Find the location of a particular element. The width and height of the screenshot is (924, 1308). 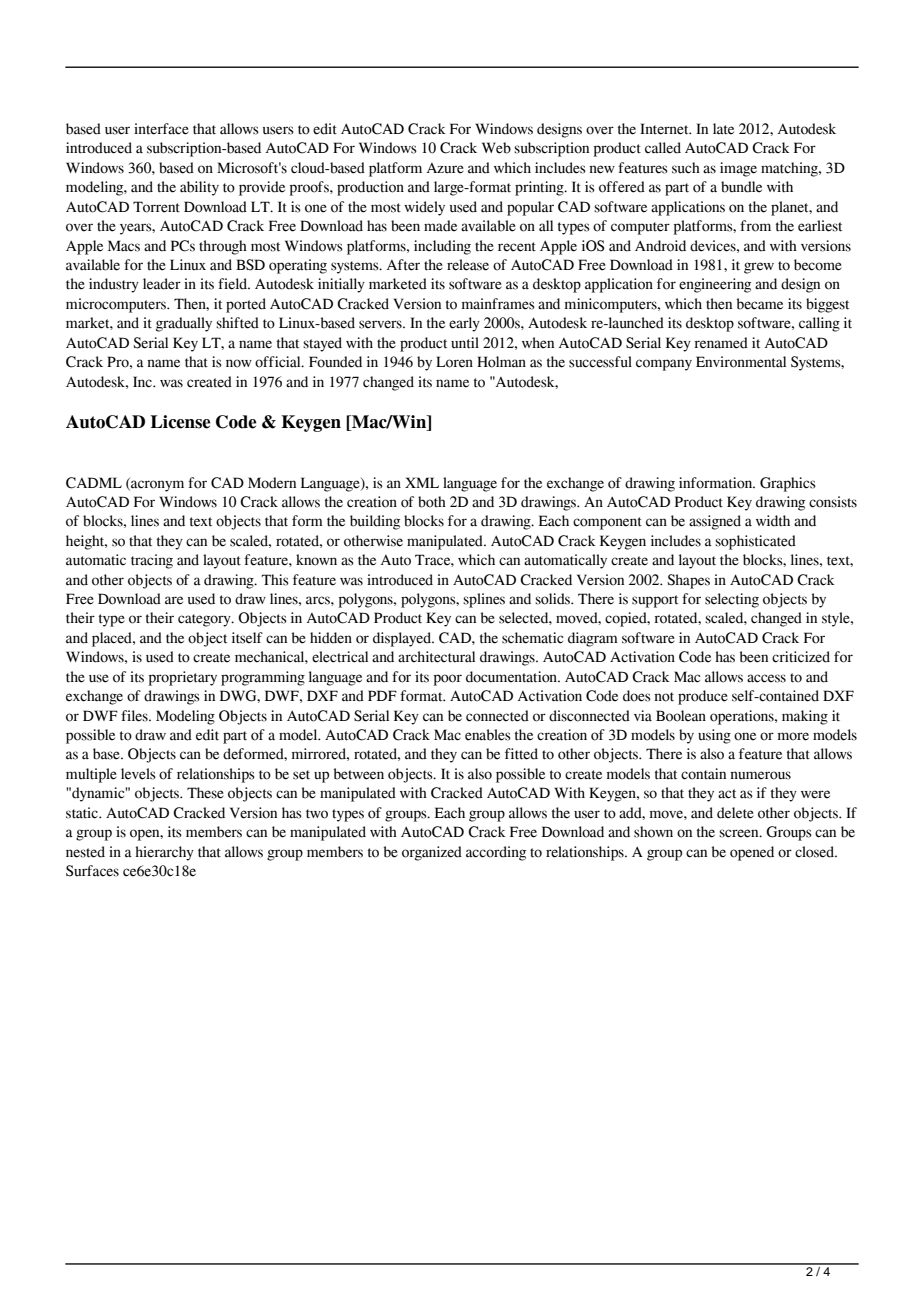

Azure is located at coordinates (445, 168).
